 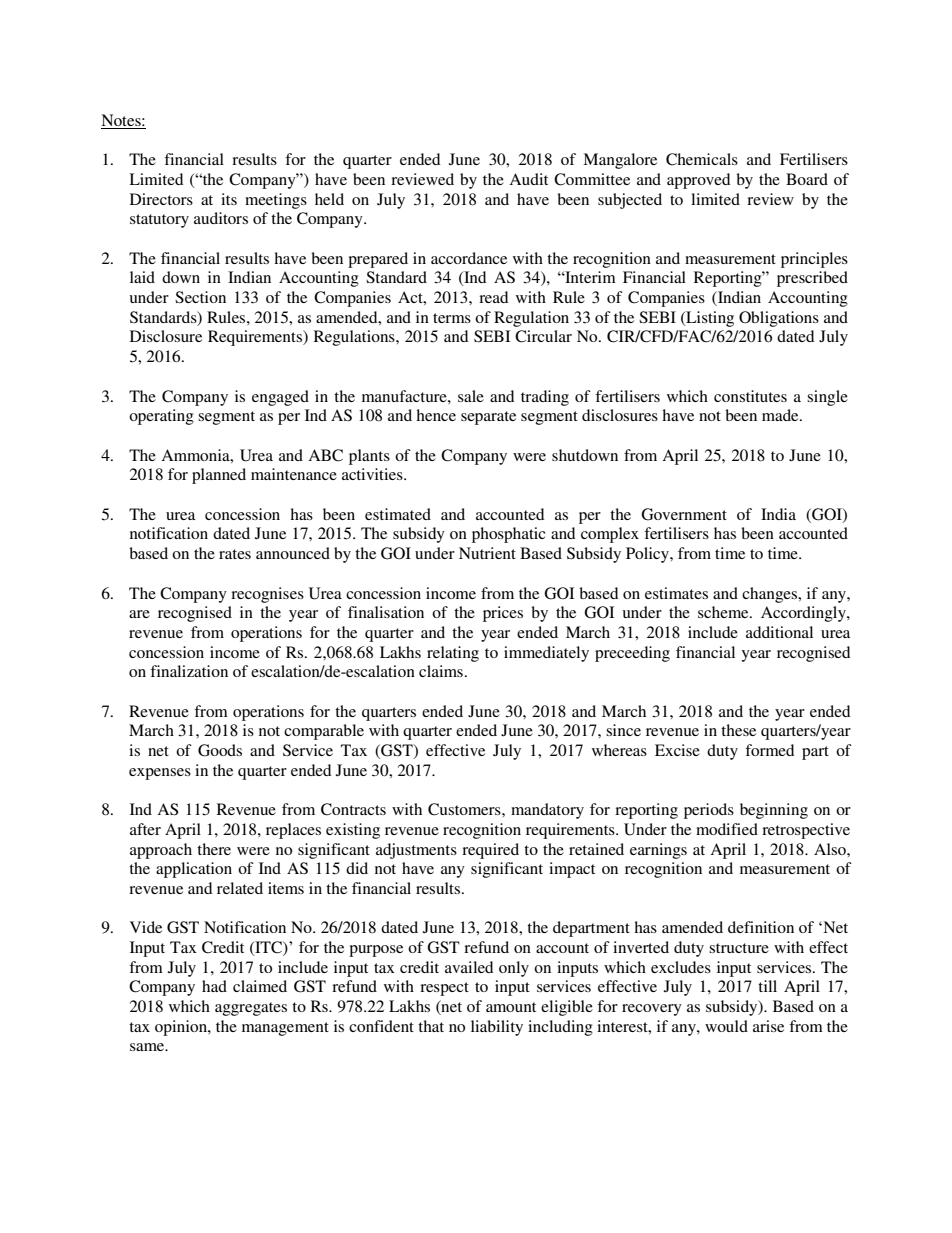 I want to click on prices, so click(x=503, y=614).
